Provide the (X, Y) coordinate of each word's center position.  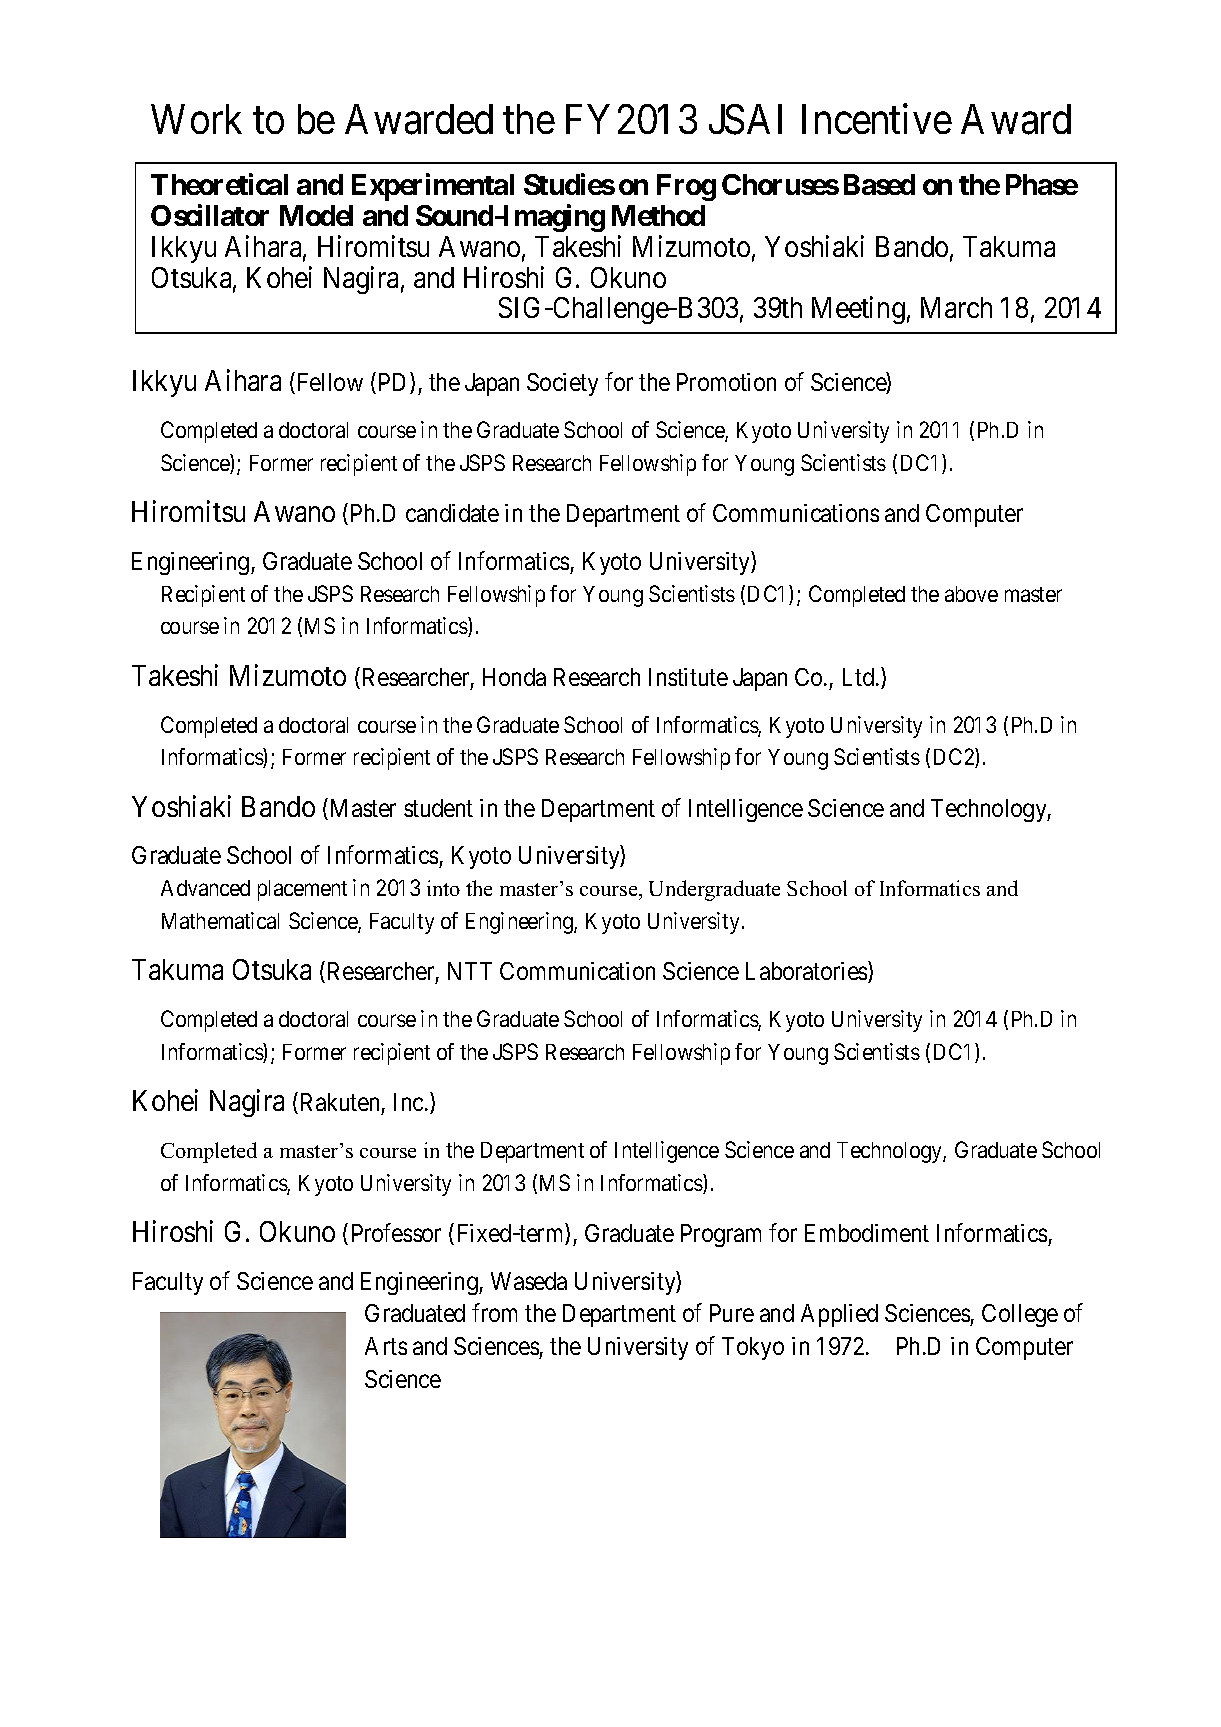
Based (879, 184)
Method (658, 215)
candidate (452, 513)
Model (316, 215)
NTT (470, 971)
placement (302, 890)
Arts (386, 1346)
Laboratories (807, 972)
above (971, 594)
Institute (688, 677)
